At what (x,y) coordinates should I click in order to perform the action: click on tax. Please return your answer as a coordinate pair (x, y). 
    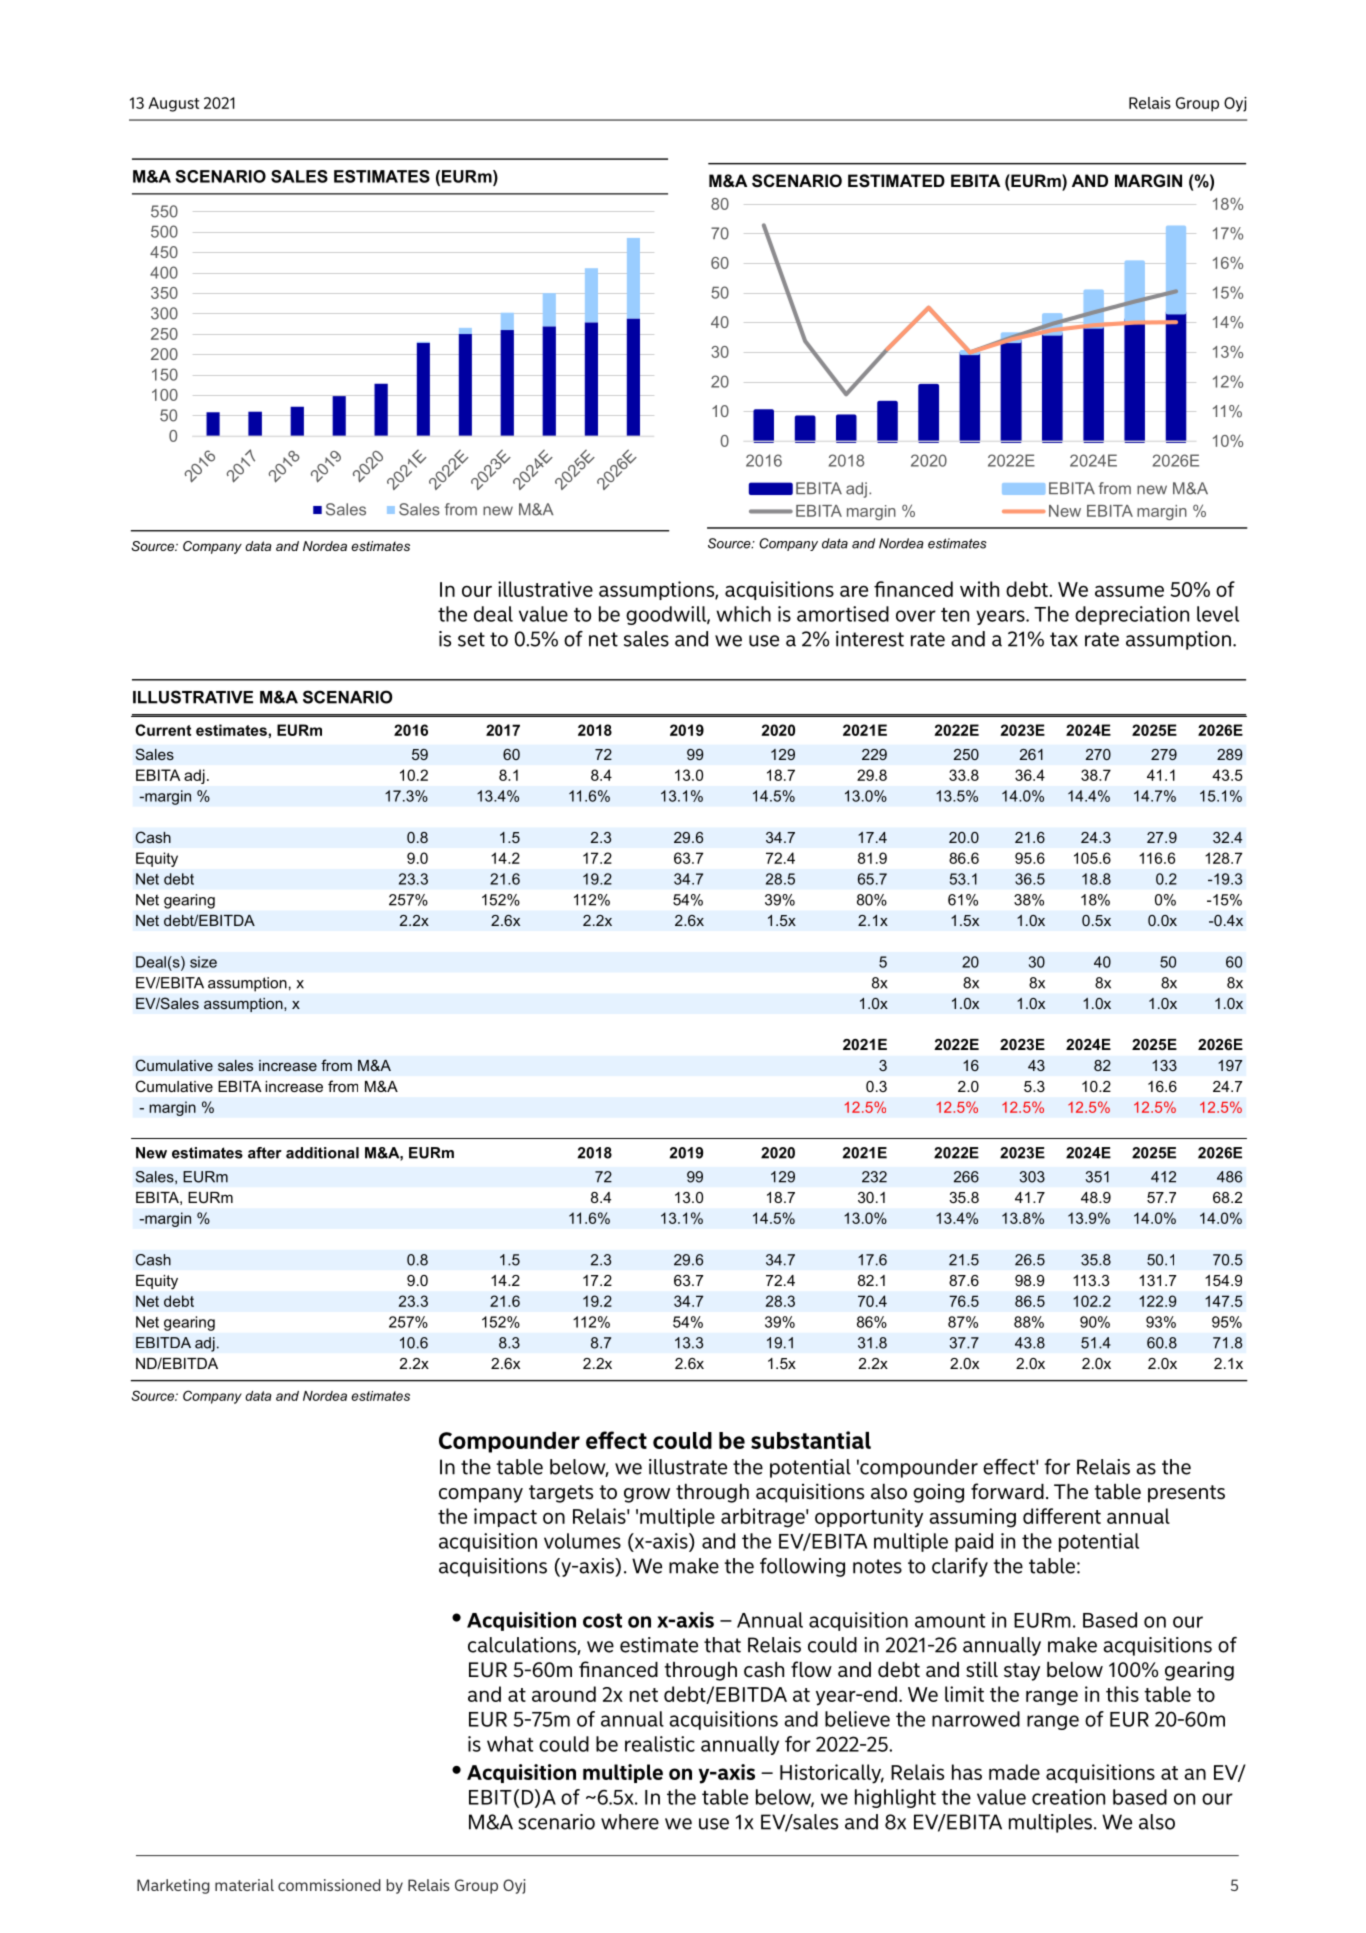
    Looking at the image, I should click on (1064, 639).
